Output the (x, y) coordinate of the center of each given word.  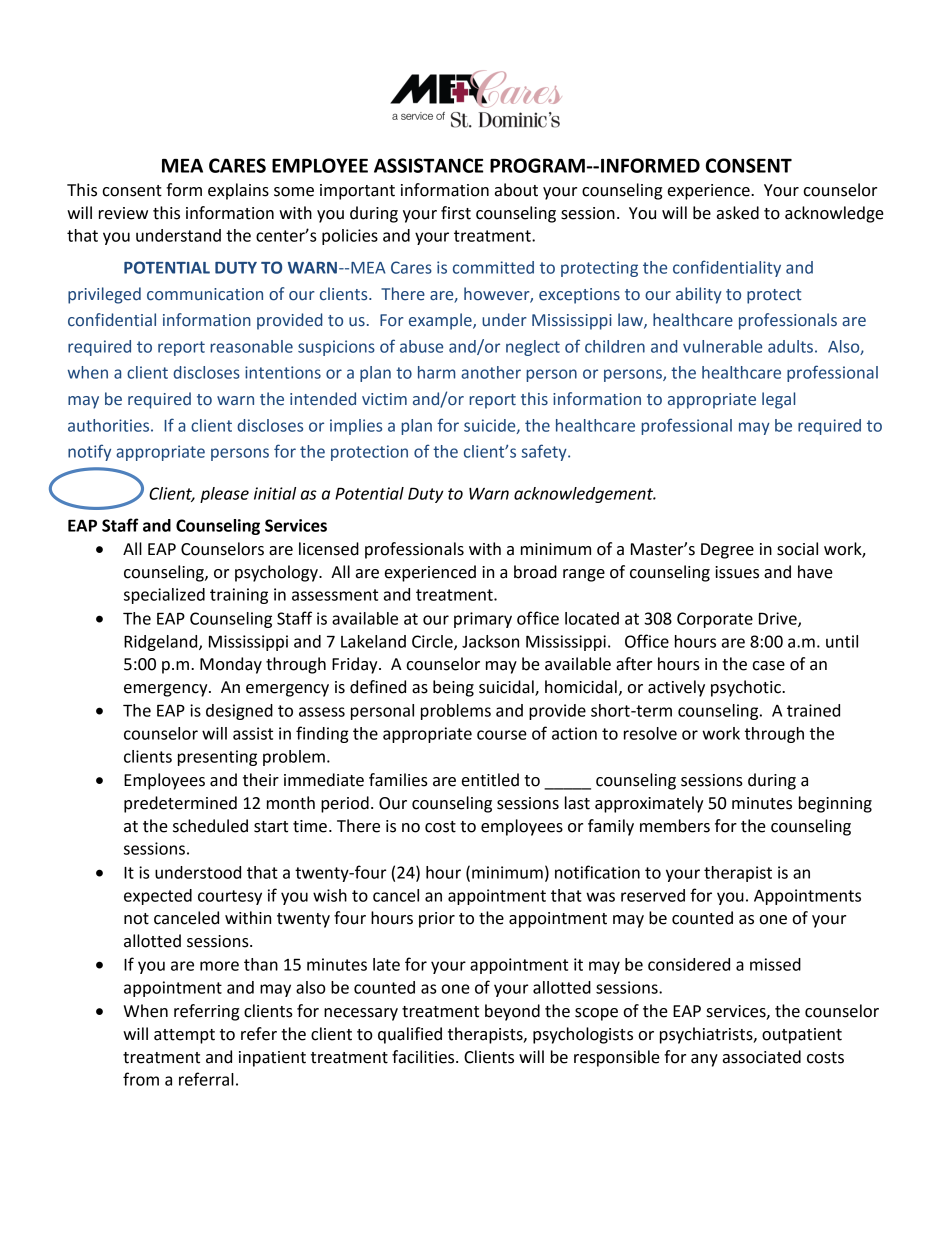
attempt (184, 1036)
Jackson (490, 641)
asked (738, 213)
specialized (164, 596)
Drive (779, 619)
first (456, 213)
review (123, 213)
